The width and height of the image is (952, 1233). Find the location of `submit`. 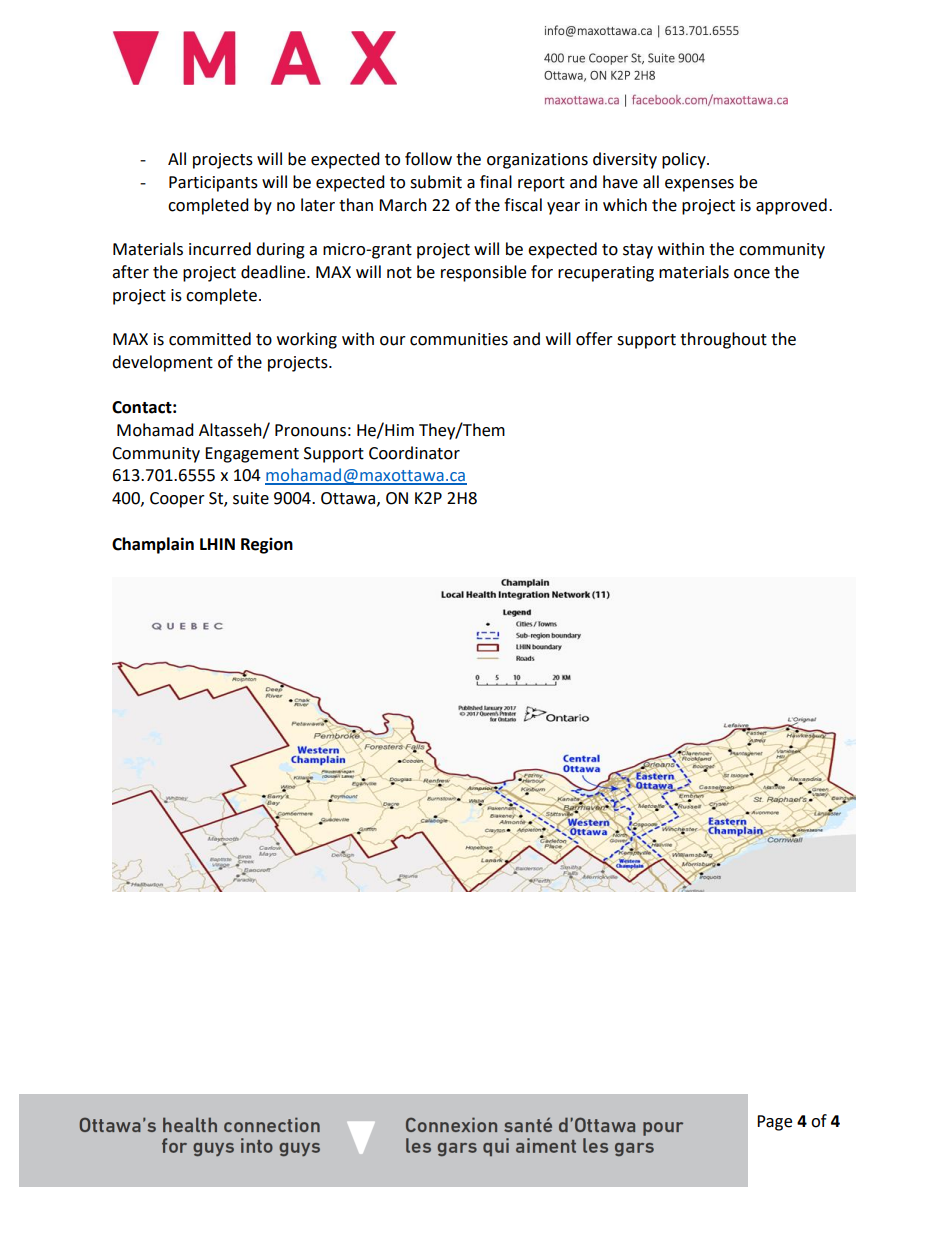

submit is located at coordinates (436, 182).
